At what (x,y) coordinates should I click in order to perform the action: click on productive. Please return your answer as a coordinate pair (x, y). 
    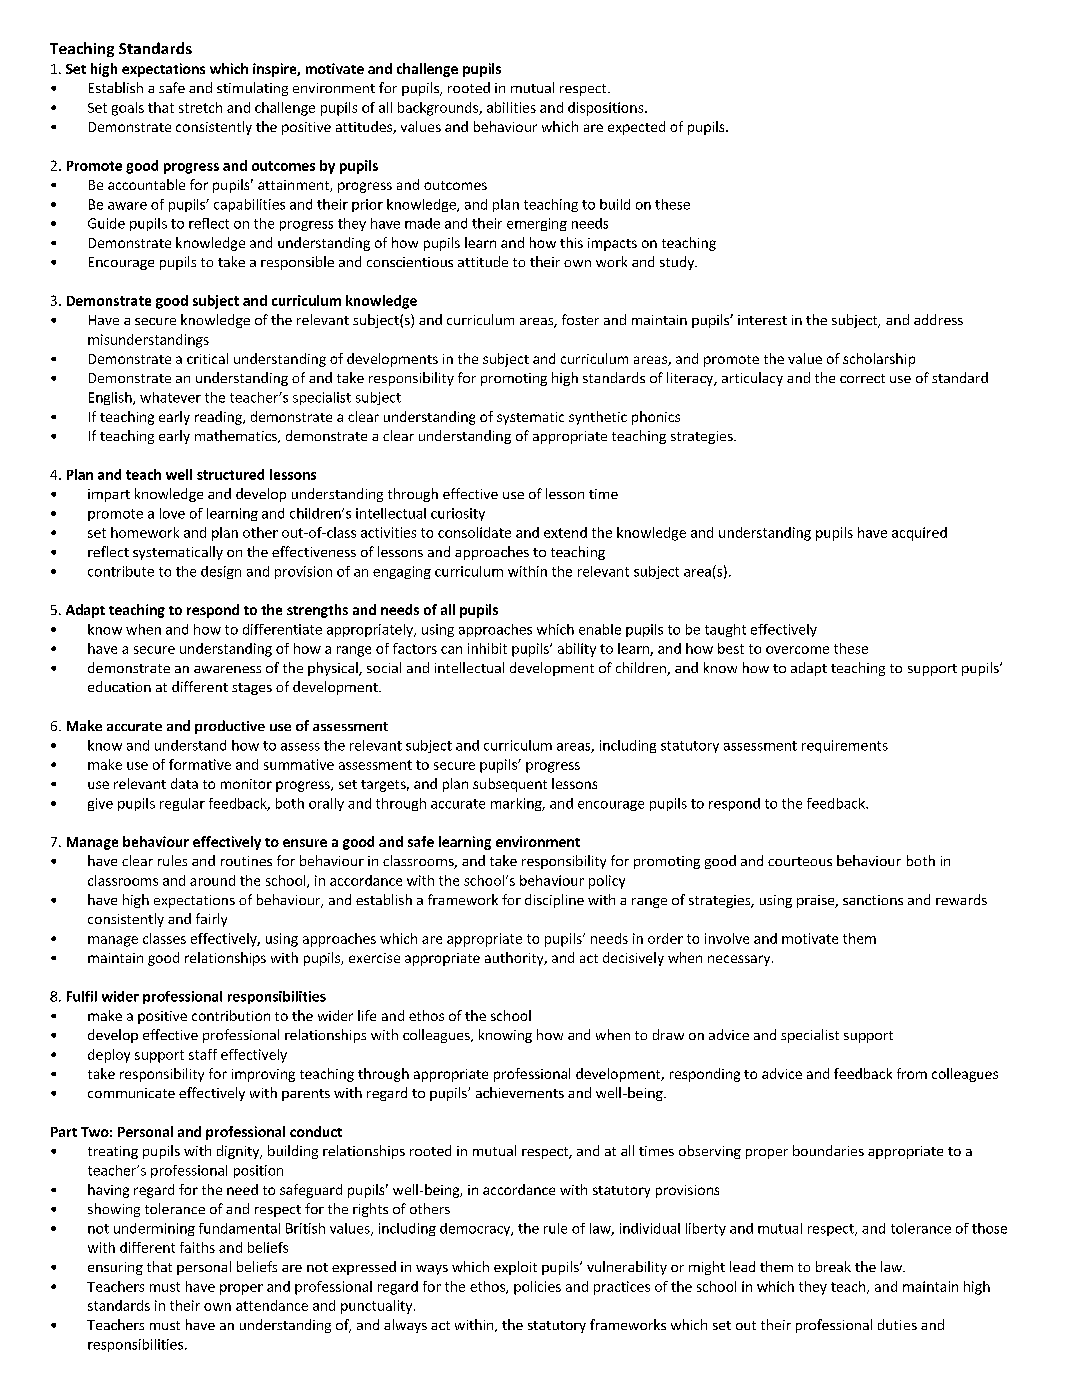
    Looking at the image, I should click on (230, 727).
